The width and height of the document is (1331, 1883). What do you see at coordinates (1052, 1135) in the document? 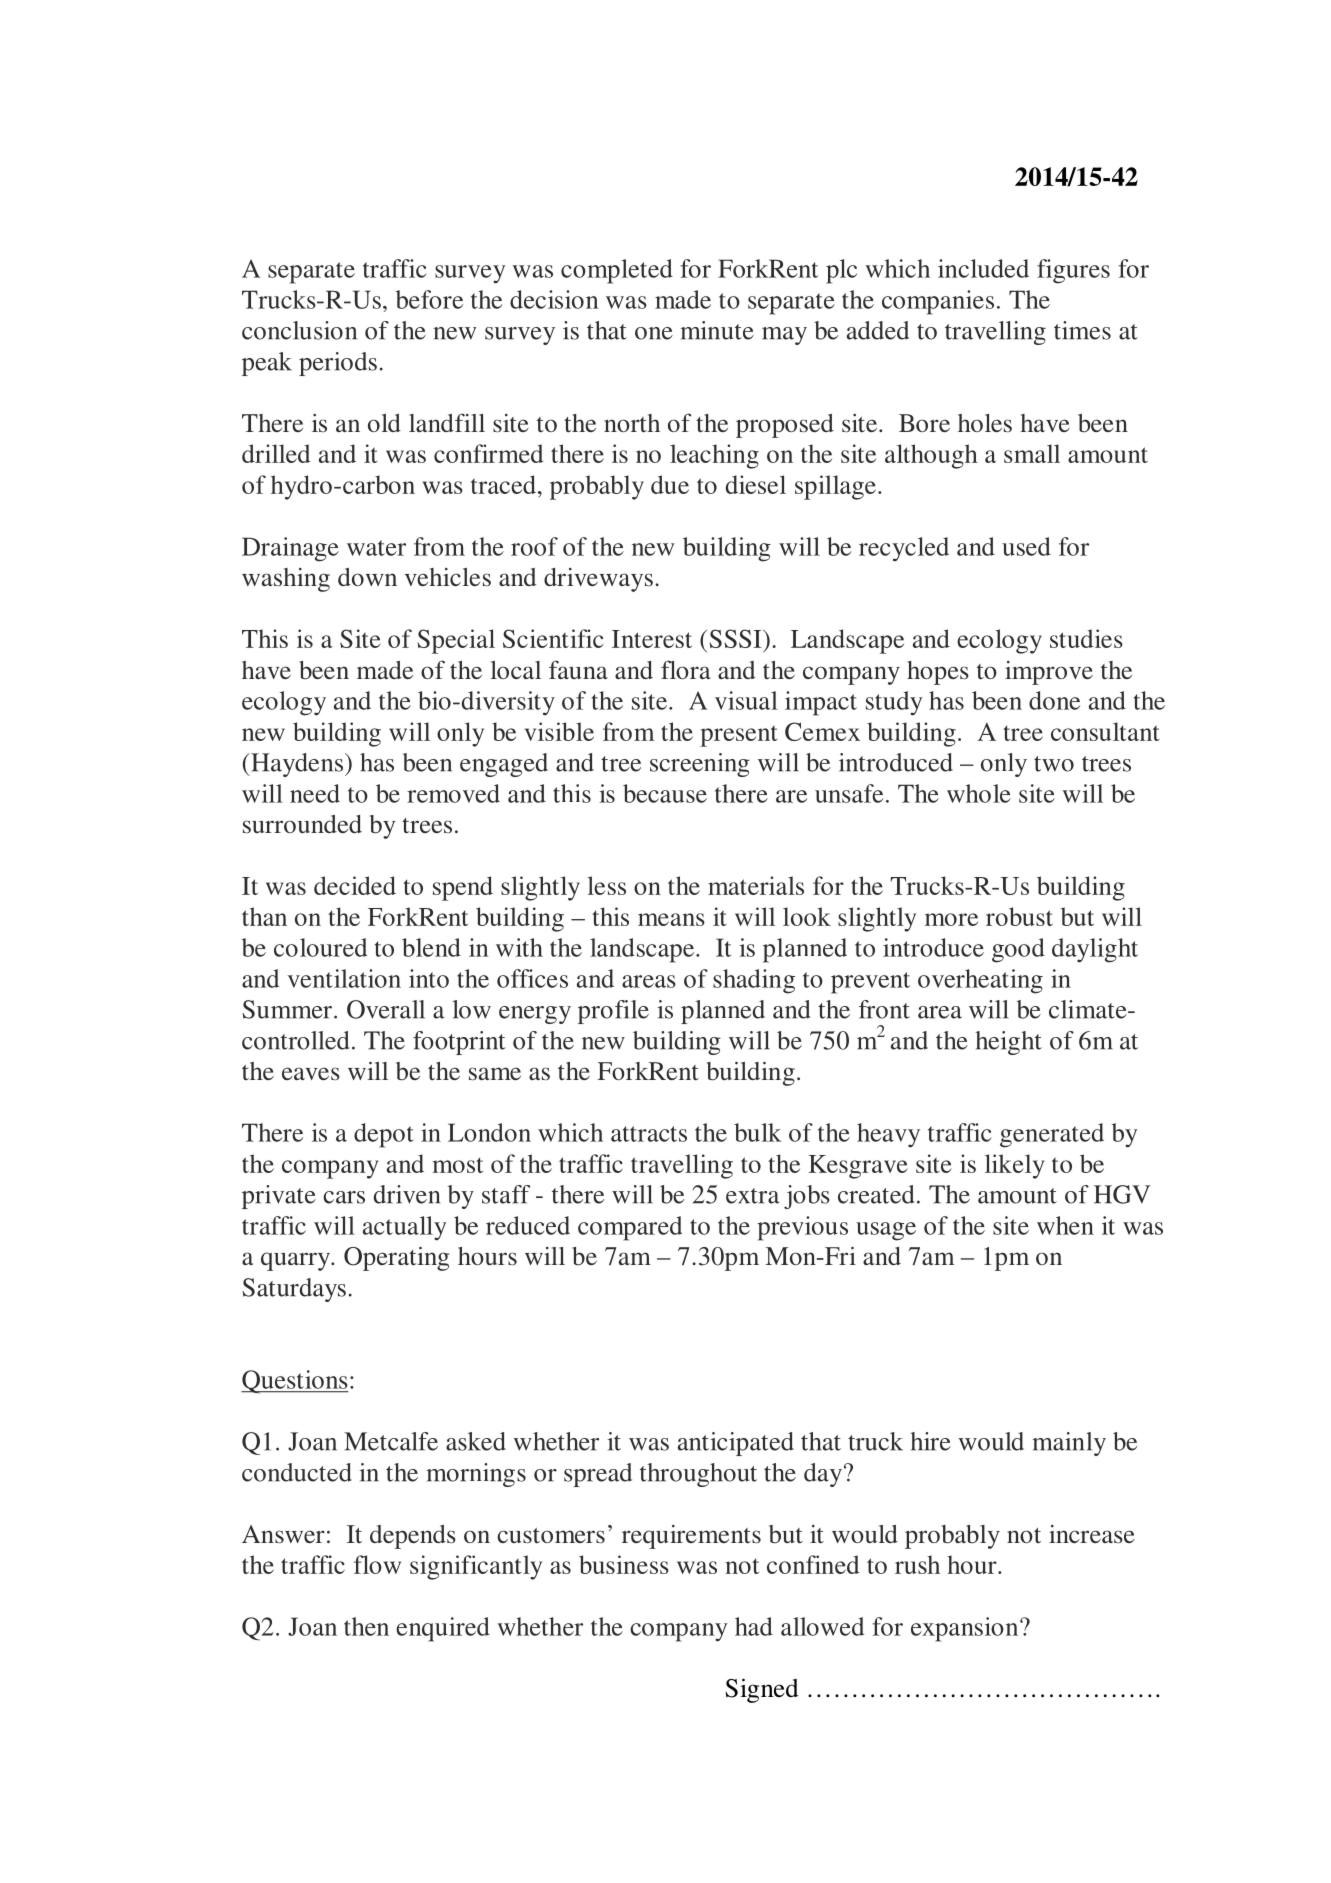
I see `generated` at bounding box center [1052, 1135].
